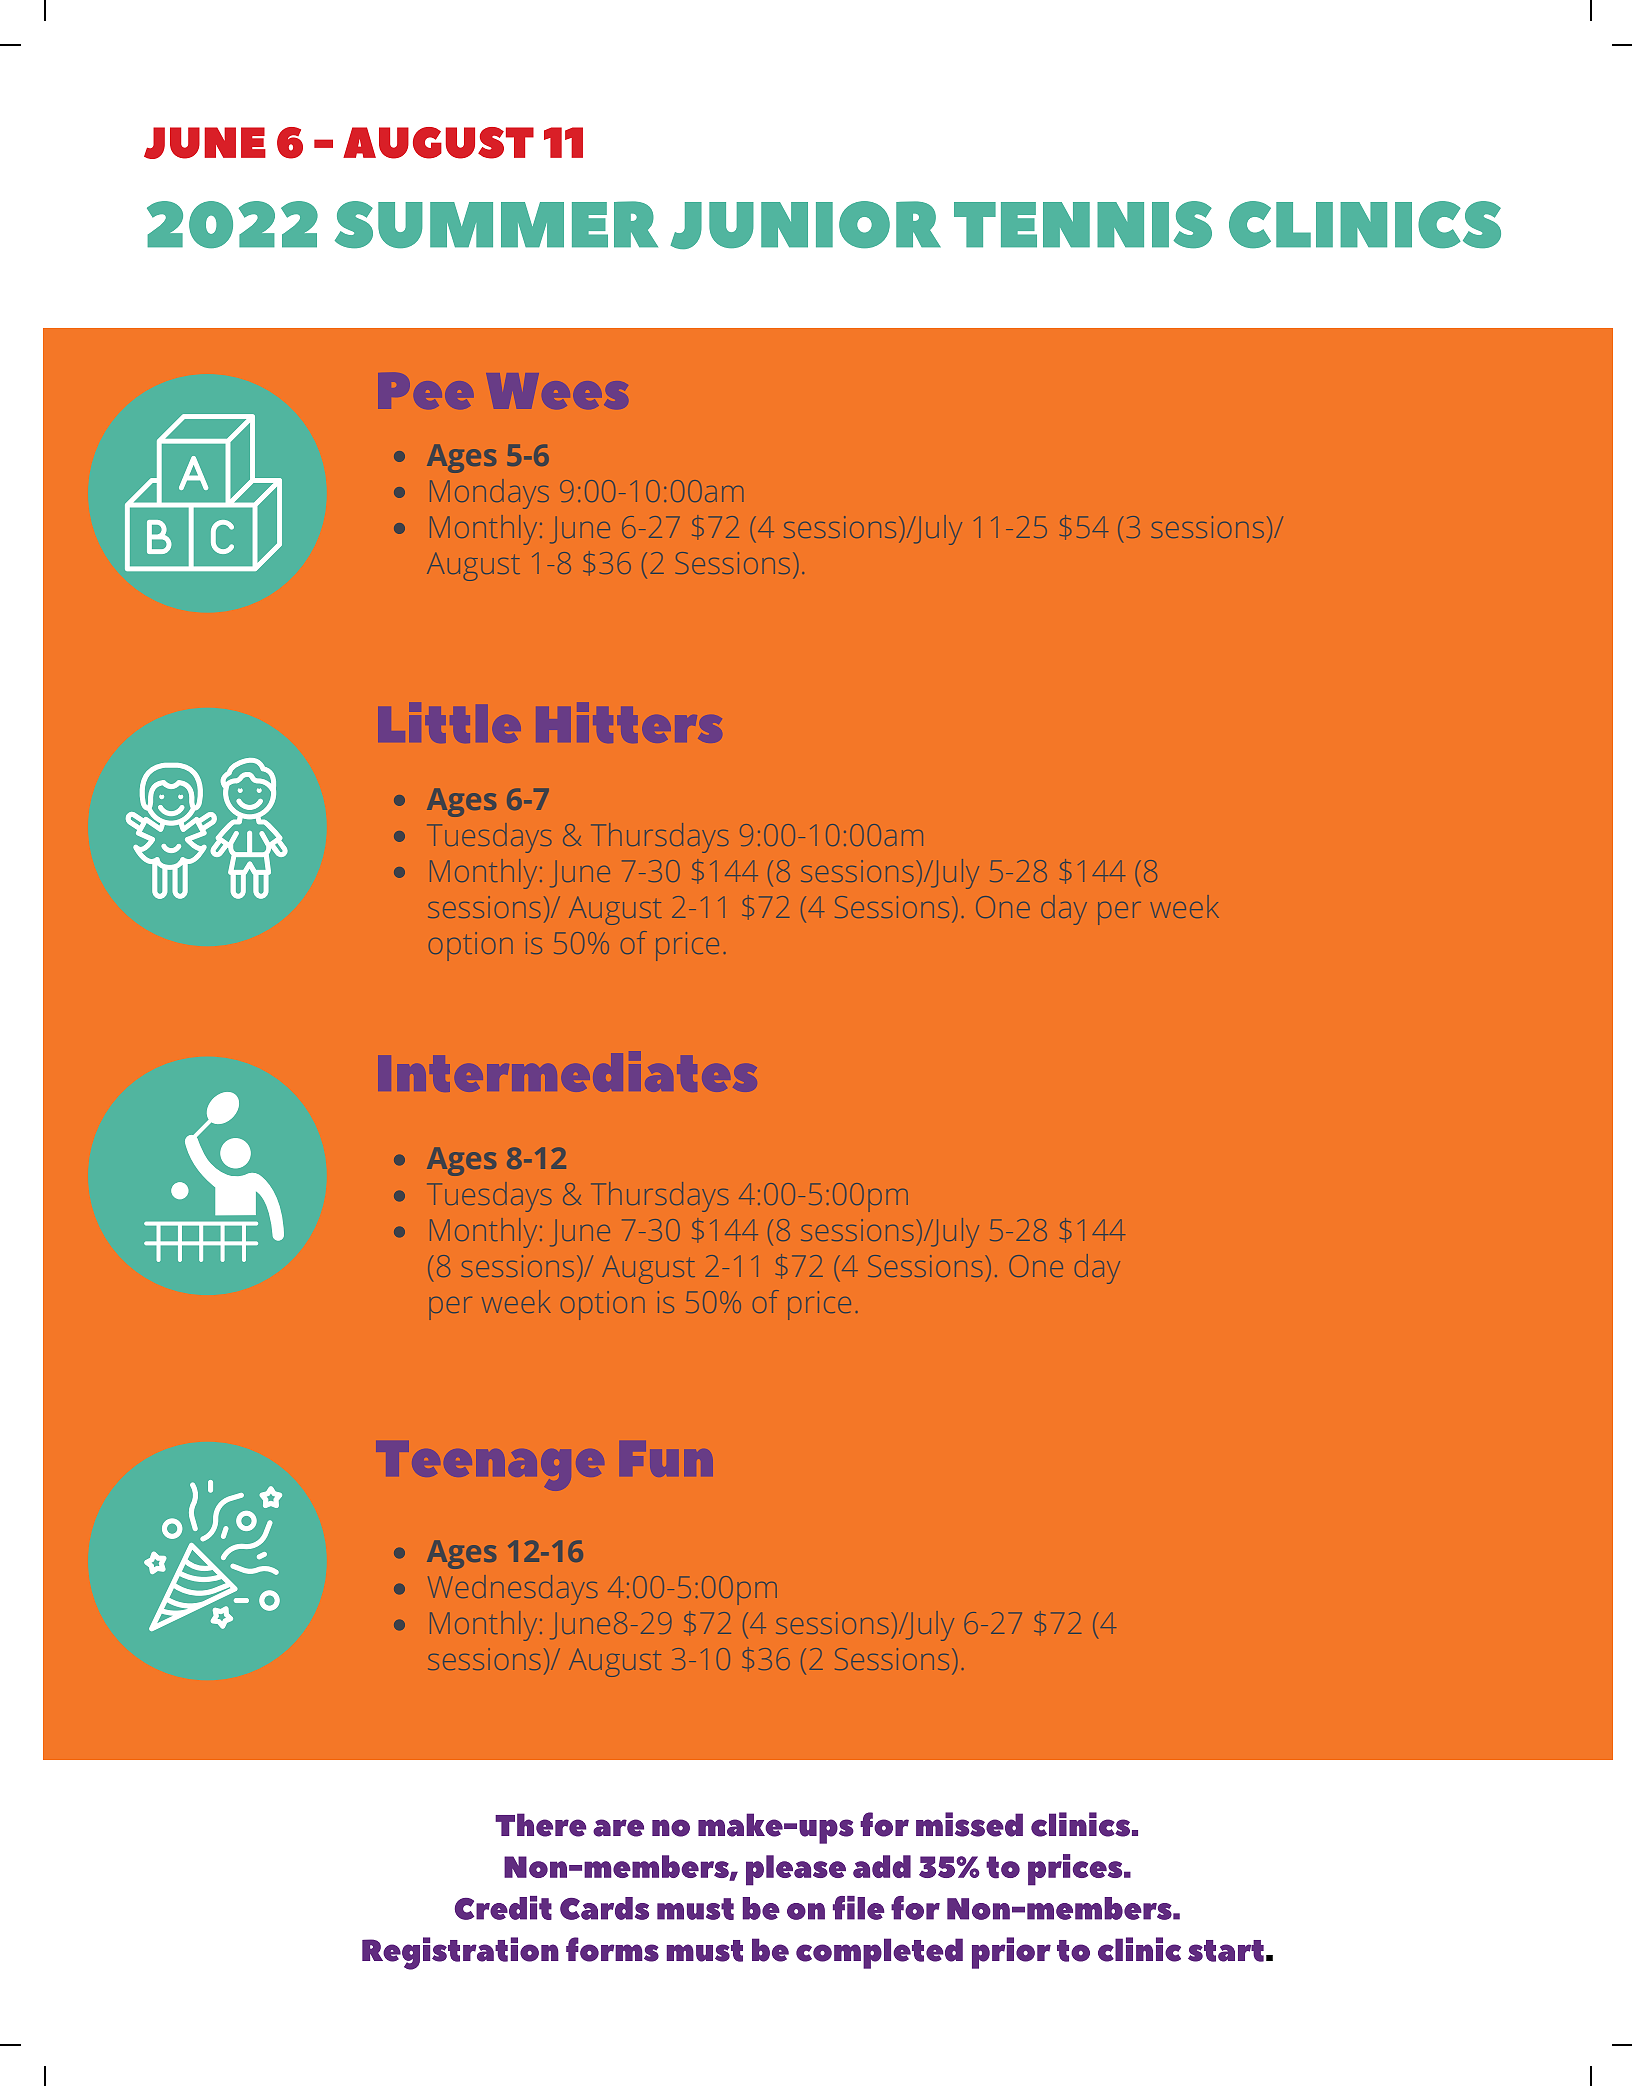  I want to click on start, so click(1226, 1951).
